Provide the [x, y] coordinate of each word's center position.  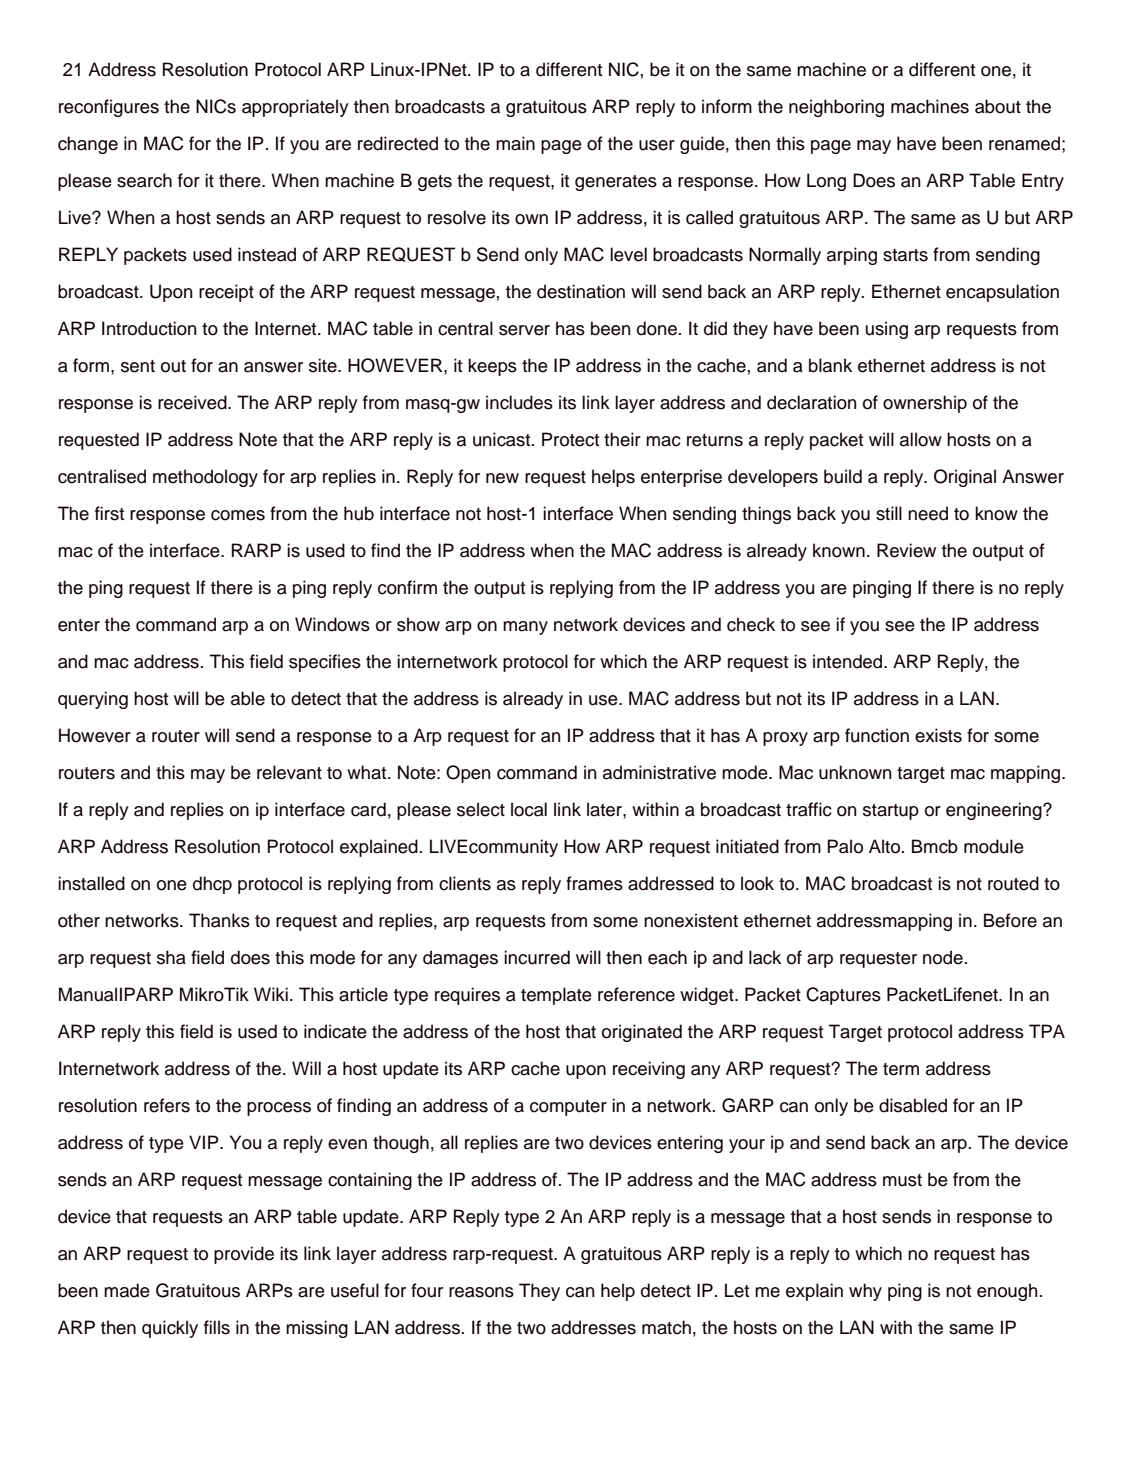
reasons [481, 1292]
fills [217, 1327]
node [943, 957]
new [502, 478]
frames [594, 883]
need [928, 513]
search [144, 180]
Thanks [219, 920]
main [515, 143]
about [998, 106]
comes [238, 515]
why [865, 1292]
